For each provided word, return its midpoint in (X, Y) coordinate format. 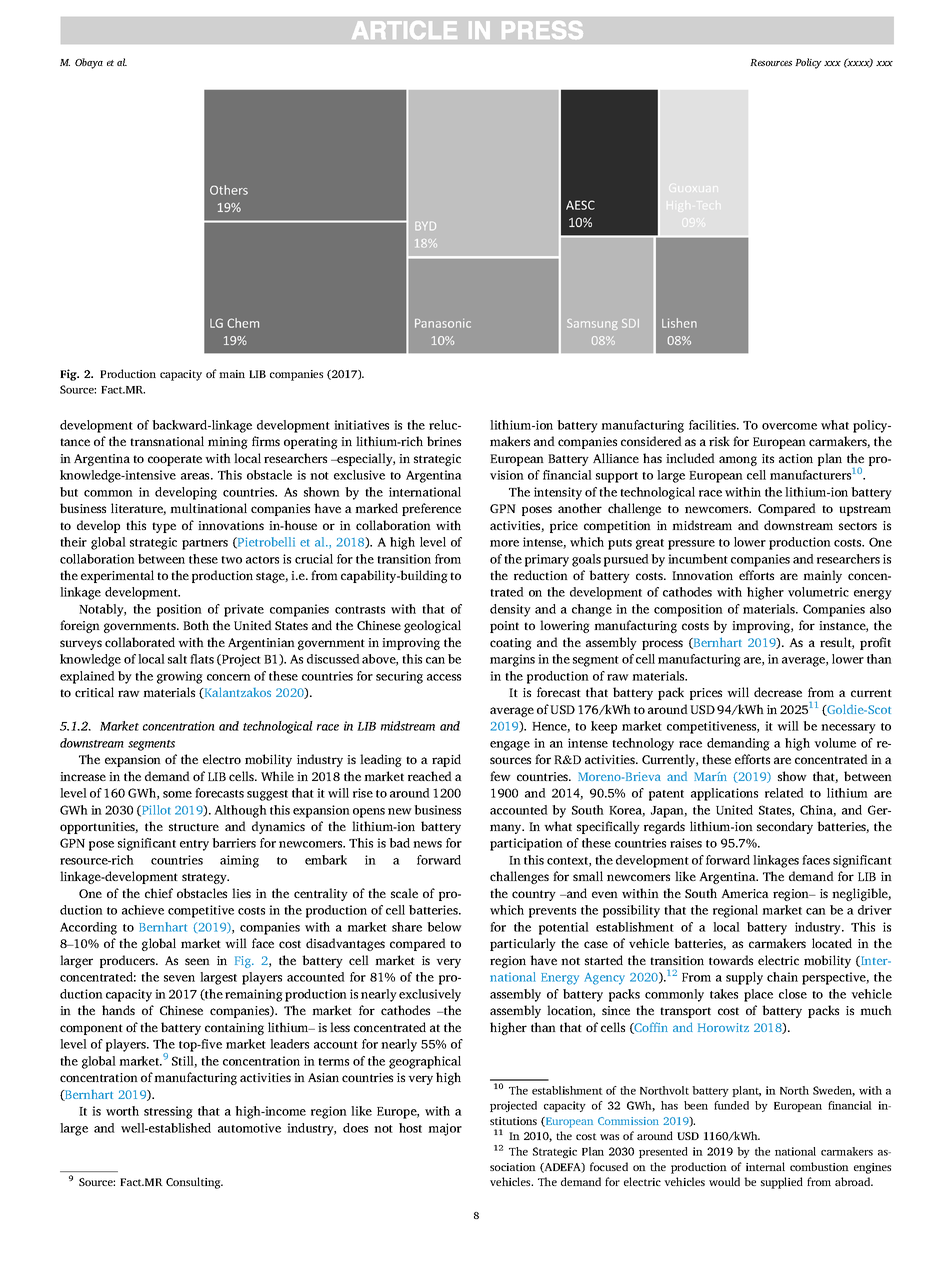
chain (782, 977)
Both (196, 625)
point (504, 627)
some (177, 794)
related (784, 793)
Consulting (194, 1183)
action (796, 458)
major (445, 1129)
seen (197, 961)
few (500, 776)
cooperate (175, 460)
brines (444, 441)
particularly (523, 944)
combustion (819, 1166)
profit (875, 643)
